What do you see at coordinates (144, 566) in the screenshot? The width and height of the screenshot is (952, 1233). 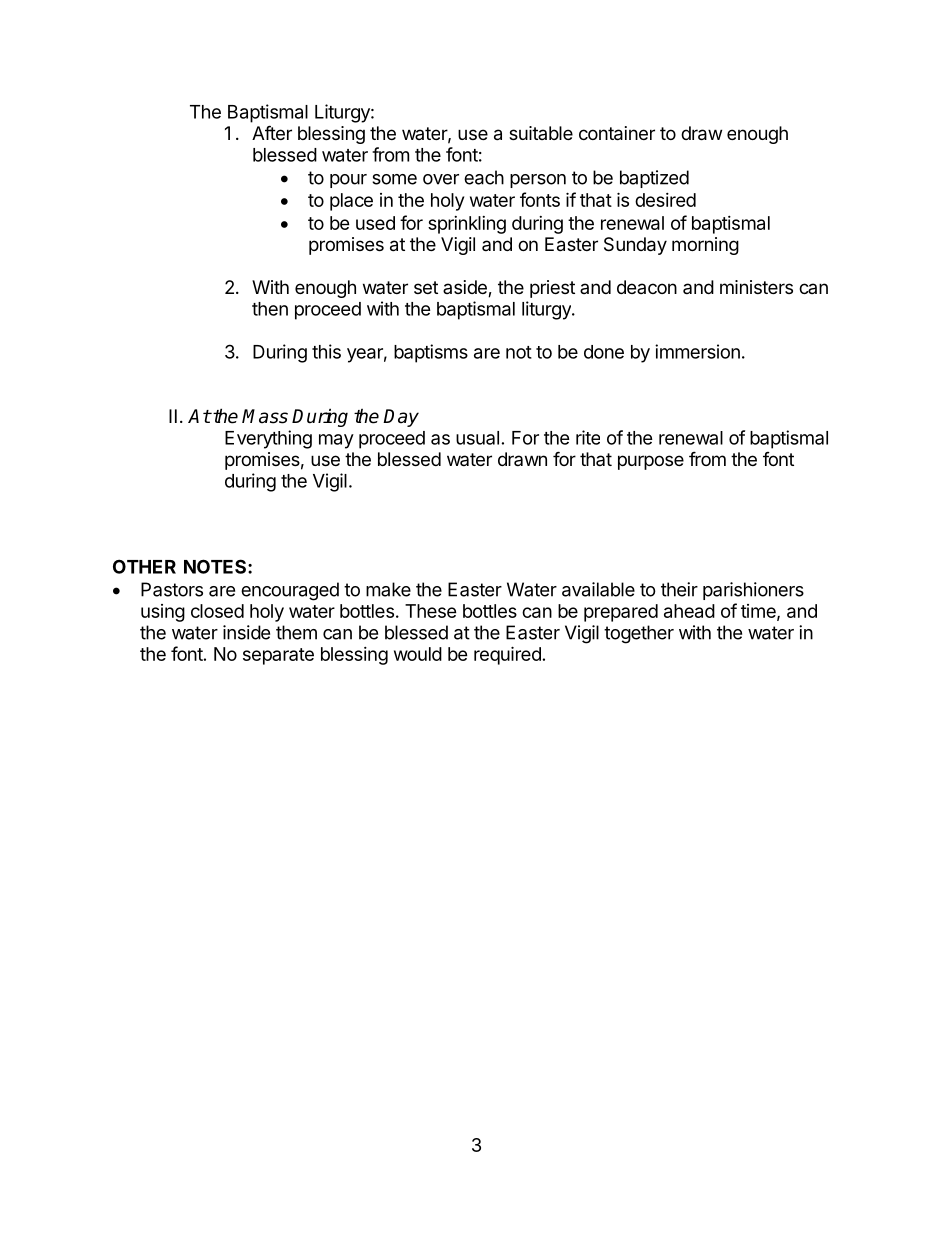 I see `OTHER` at bounding box center [144, 566].
